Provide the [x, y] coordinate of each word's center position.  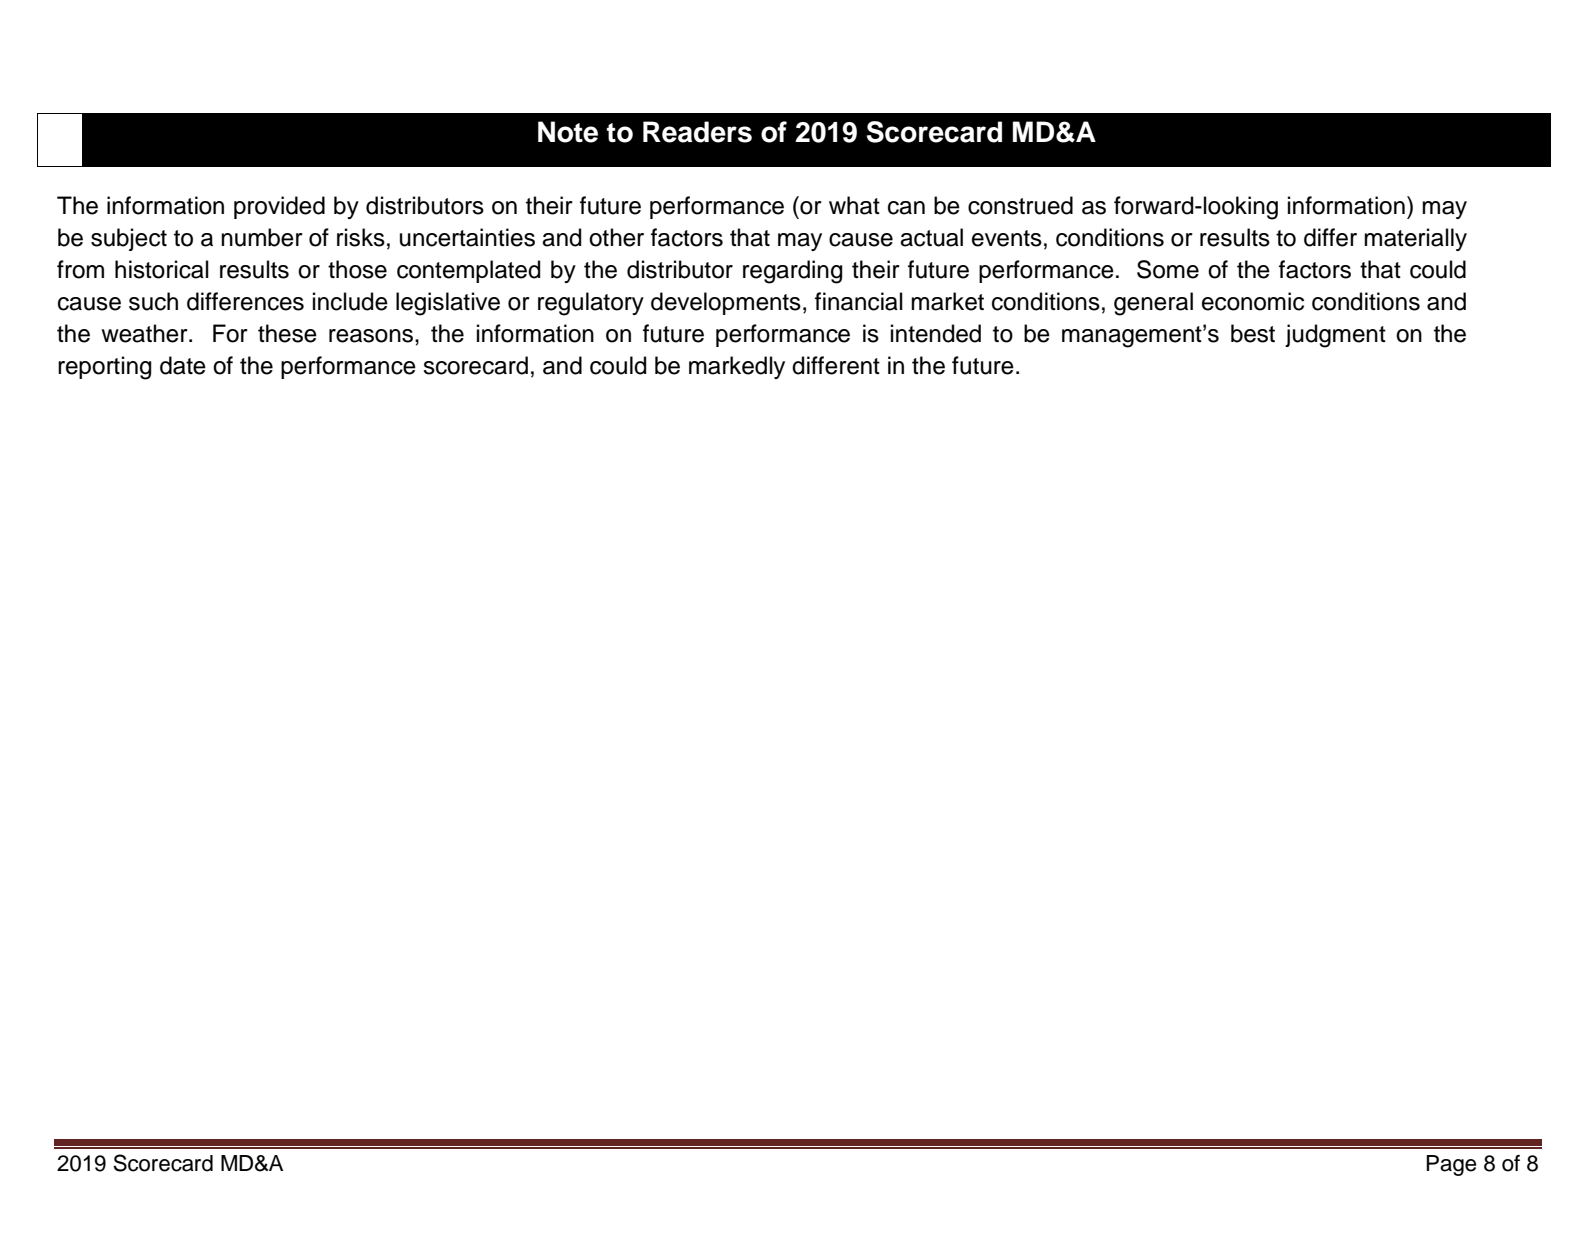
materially [1415, 239]
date [183, 365]
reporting [104, 368]
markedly [737, 367]
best [1253, 333]
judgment [1335, 336]
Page [1451, 1165]
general [1153, 304]
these [287, 333]
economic [1253, 301]
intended [936, 333]
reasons [372, 336]
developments [726, 303]
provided [279, 207]
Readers [697, 132]
